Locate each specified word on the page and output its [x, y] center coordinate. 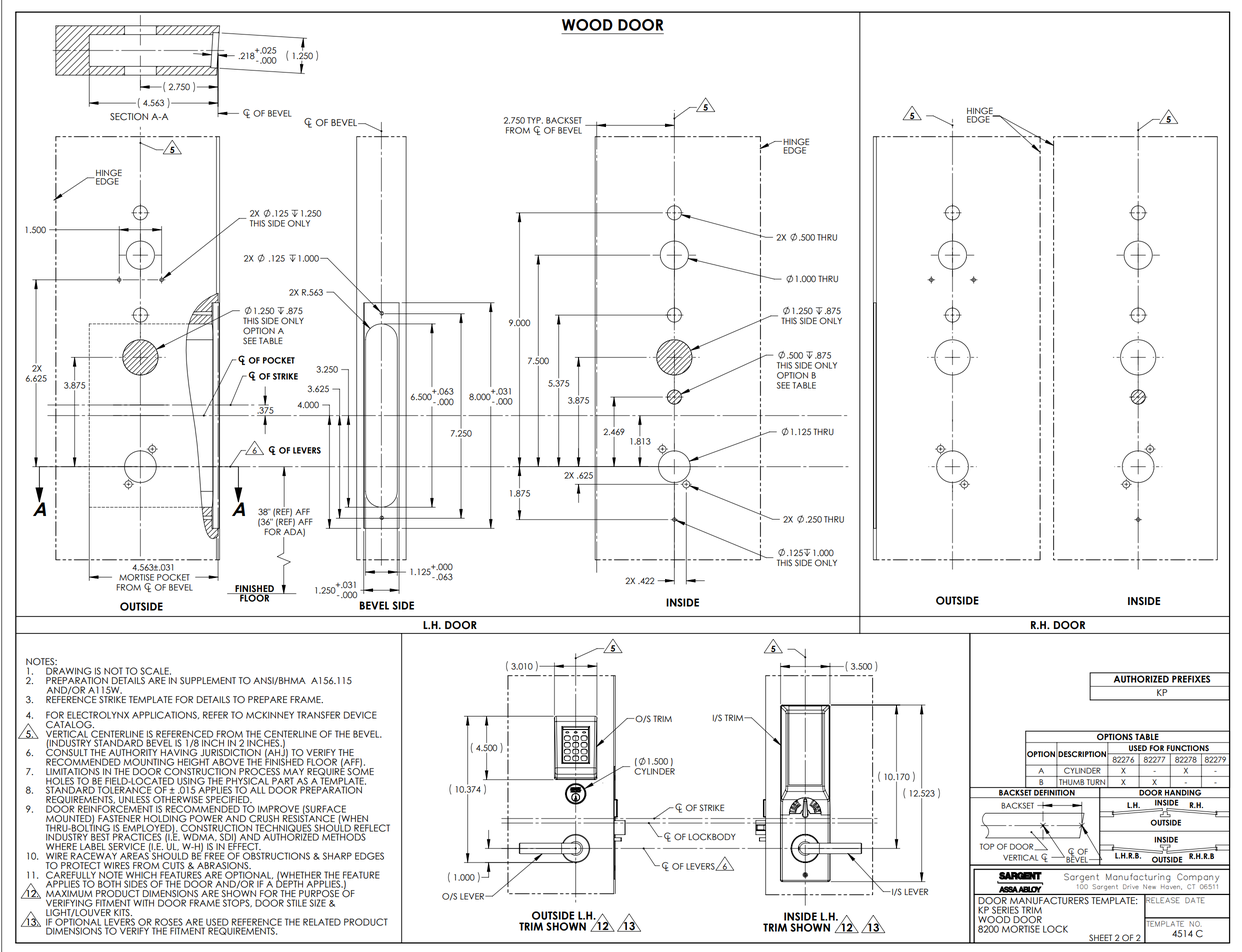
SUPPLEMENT [208, 681]
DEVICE [360, 715]
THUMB [1071, 783]
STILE [297, 902]
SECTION [129, 117]
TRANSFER [318, 715]
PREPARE [267, 699]
